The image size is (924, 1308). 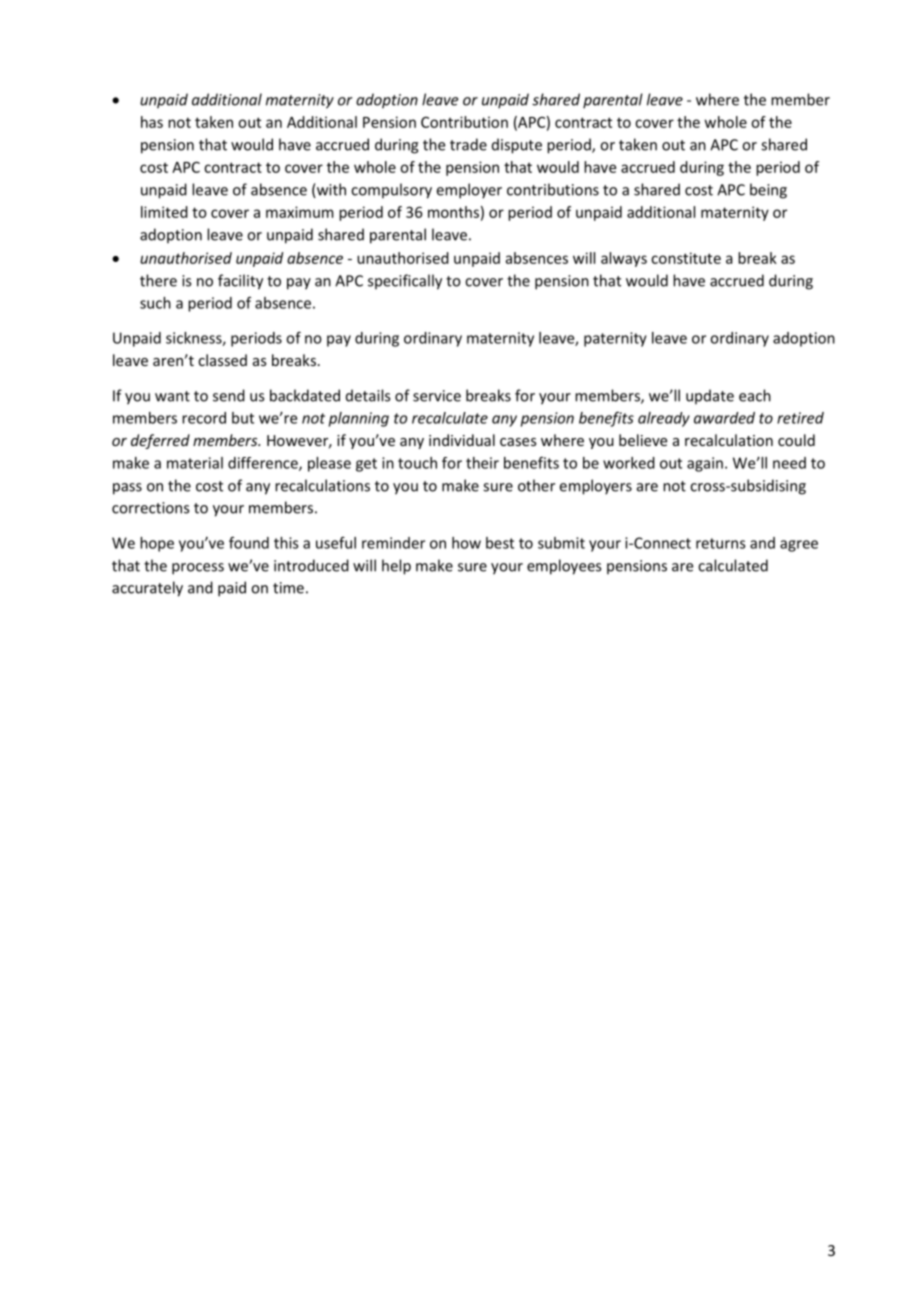 I want to click on specifically, so click(x=405, y=282).
